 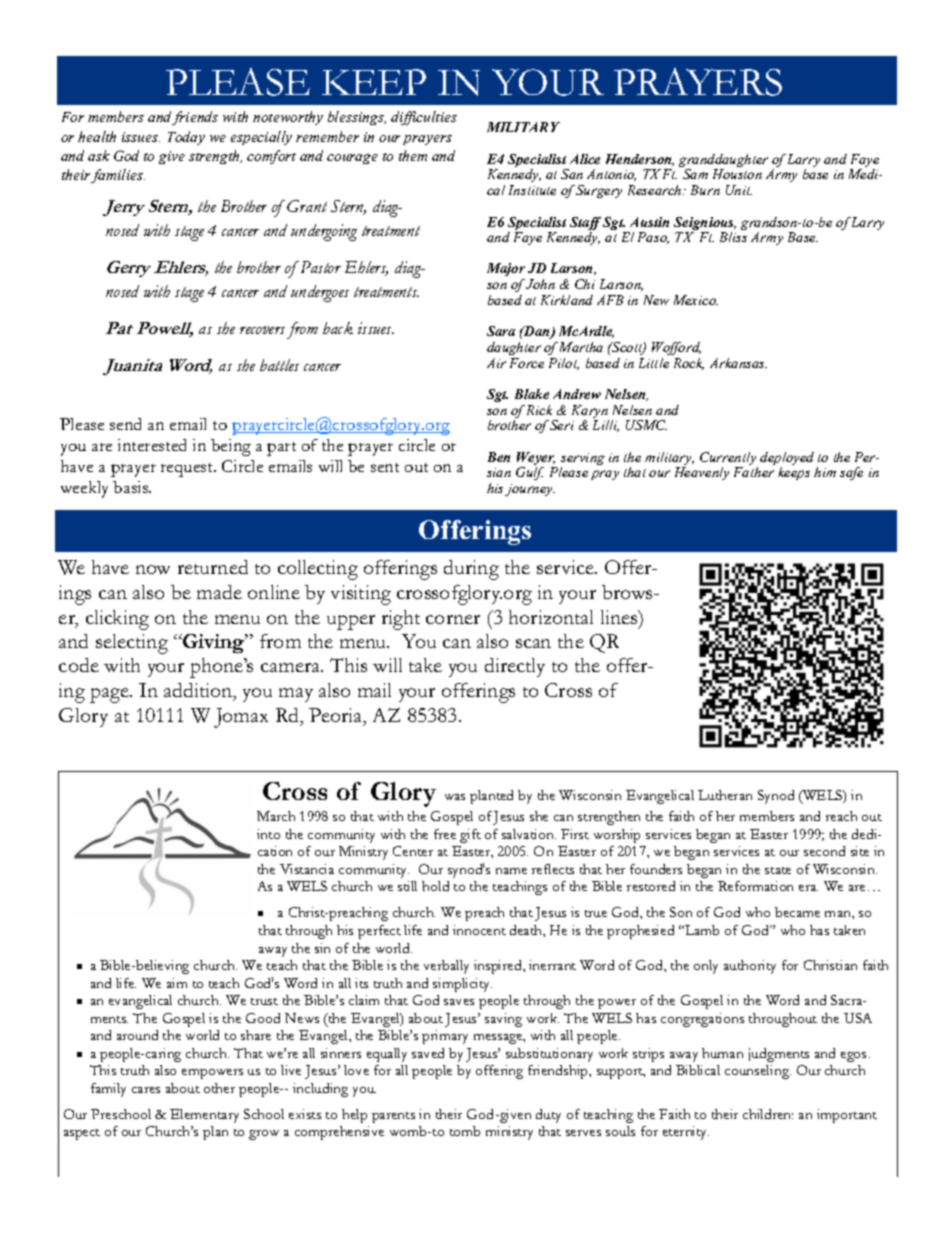 I want to click on Father, so click(x=754, y=472).
